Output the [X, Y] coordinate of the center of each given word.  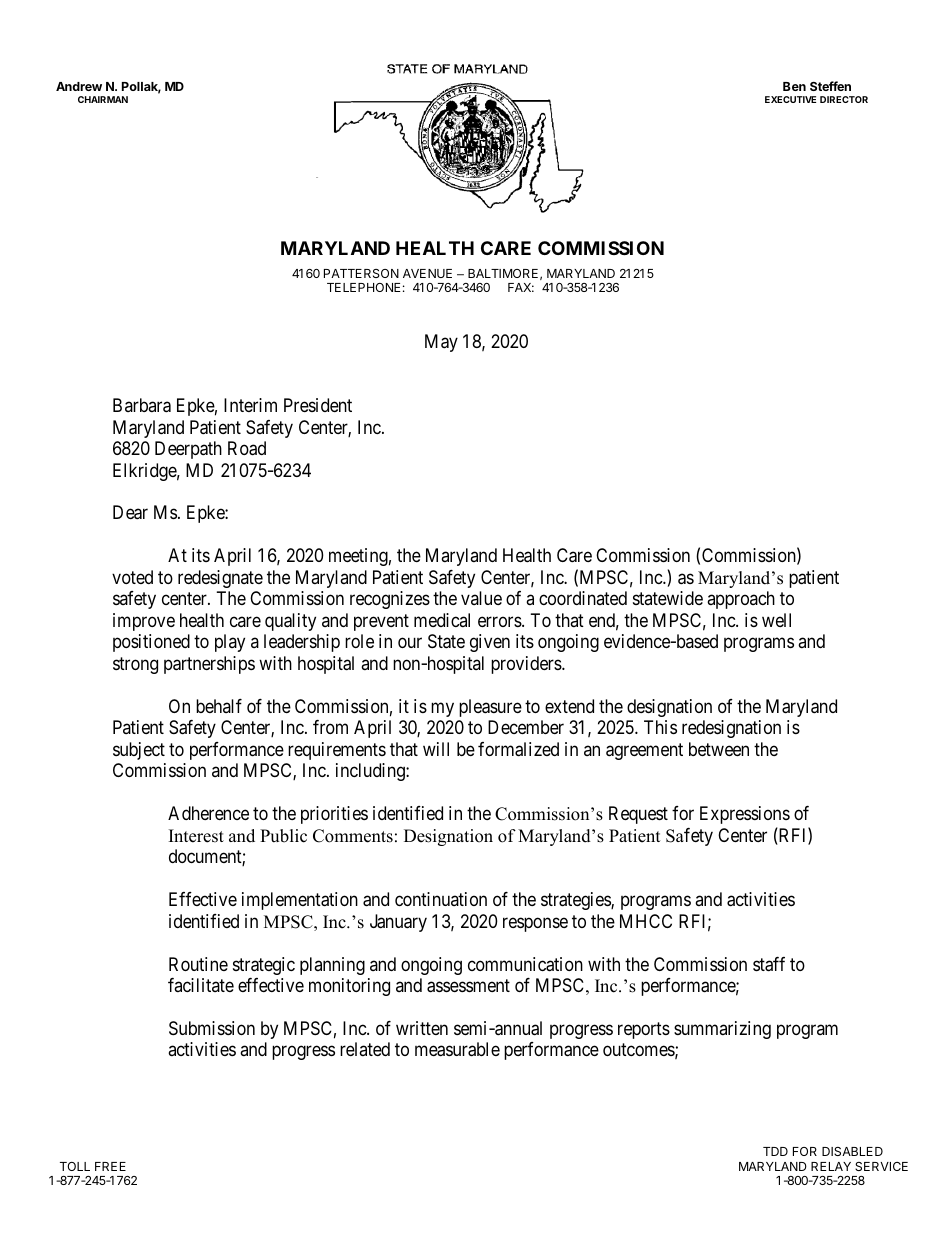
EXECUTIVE [790, 99]
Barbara [142, 405]
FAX [521, 287]
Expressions [745, 815]
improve [144, 622]
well [776, 620]
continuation [441, 899]
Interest [196, 836]
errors [500, 621]
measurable [457, 1049]
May [441, 343]
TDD [775, 1151]
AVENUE [427, 273]
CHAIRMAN [103, 99]
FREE [110, 1166]
